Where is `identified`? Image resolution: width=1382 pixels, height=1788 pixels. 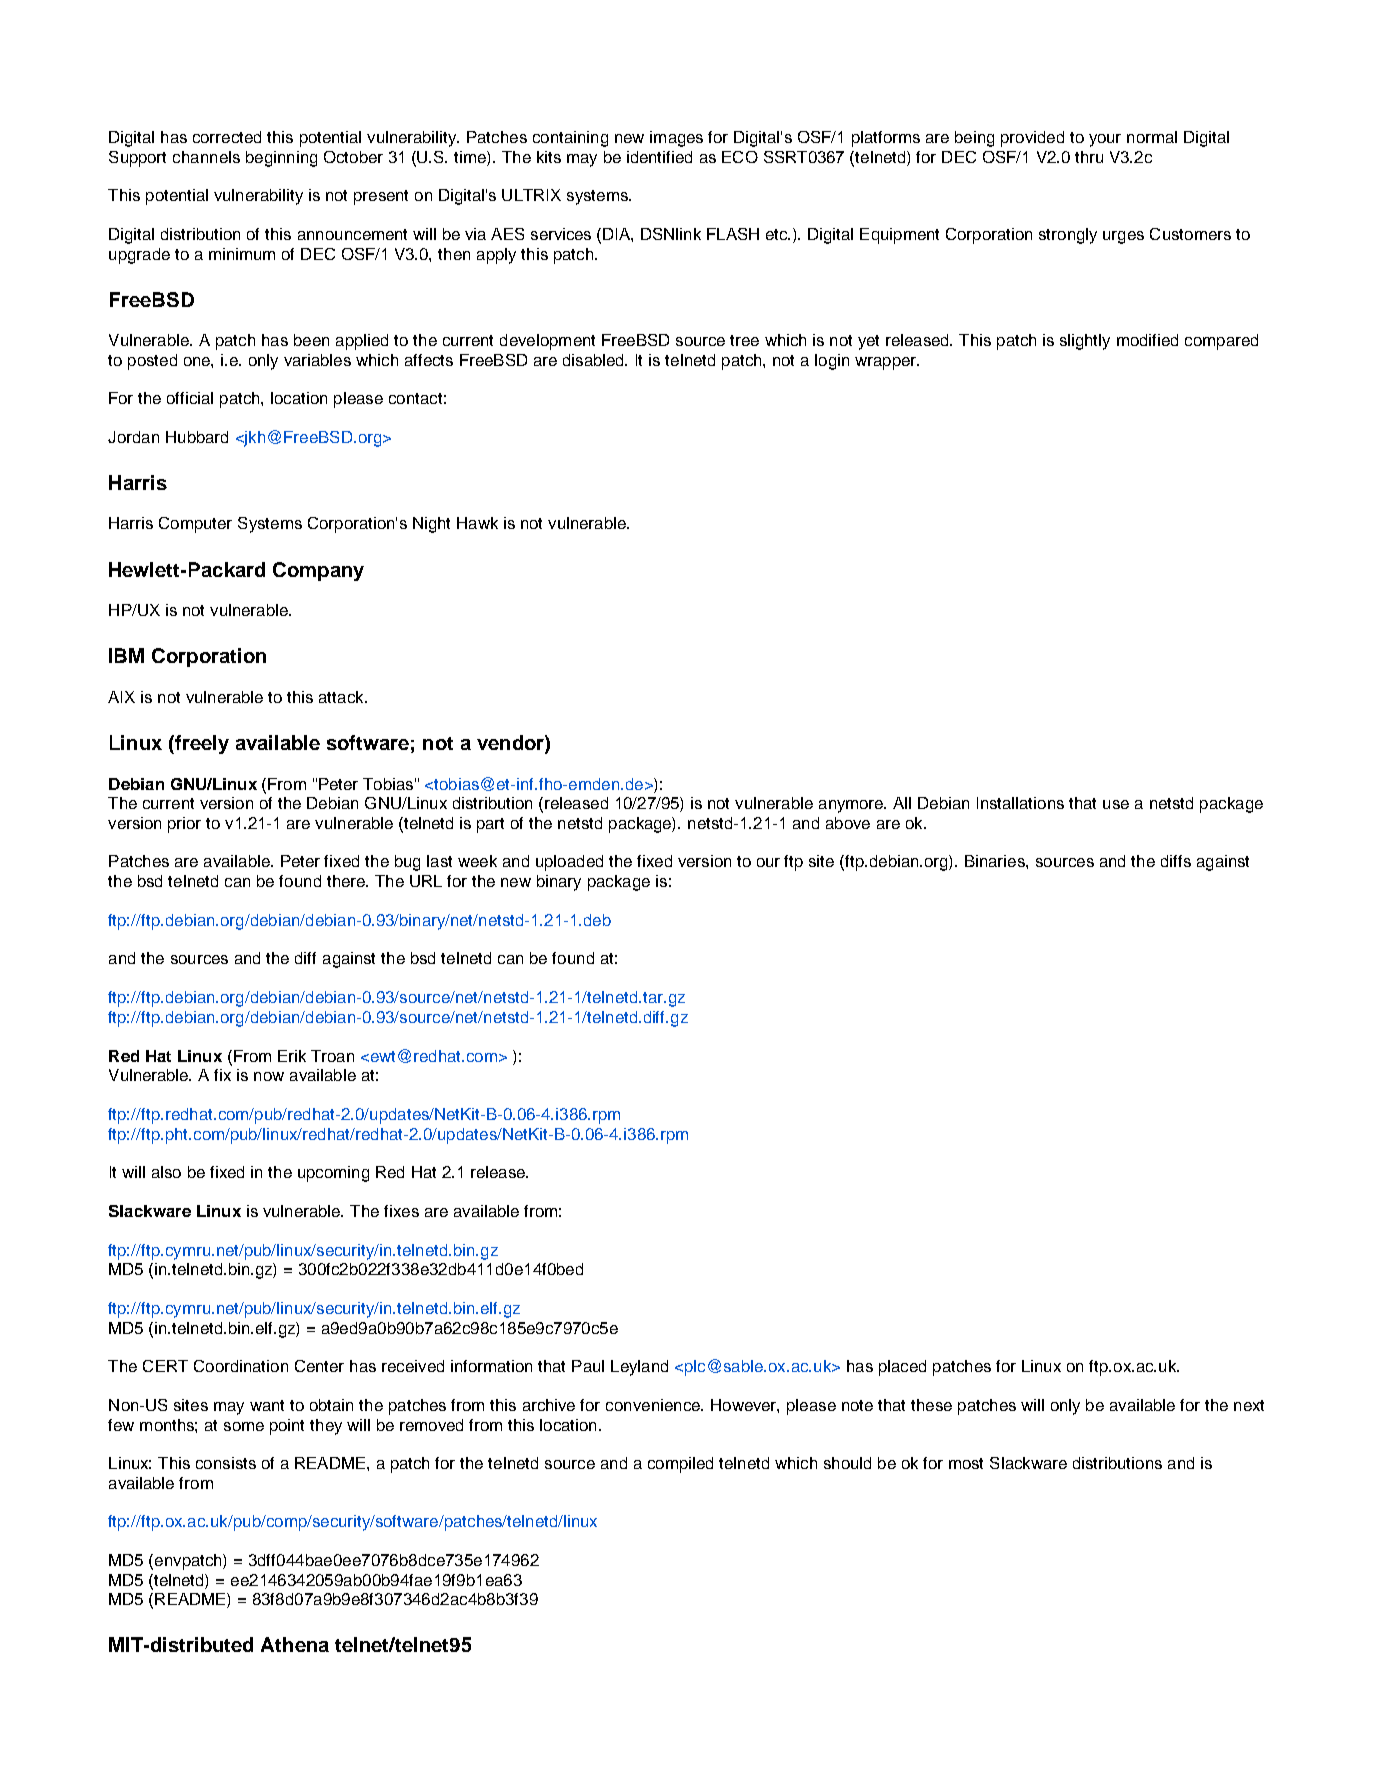
identified is located at coordinates (659, 157).
